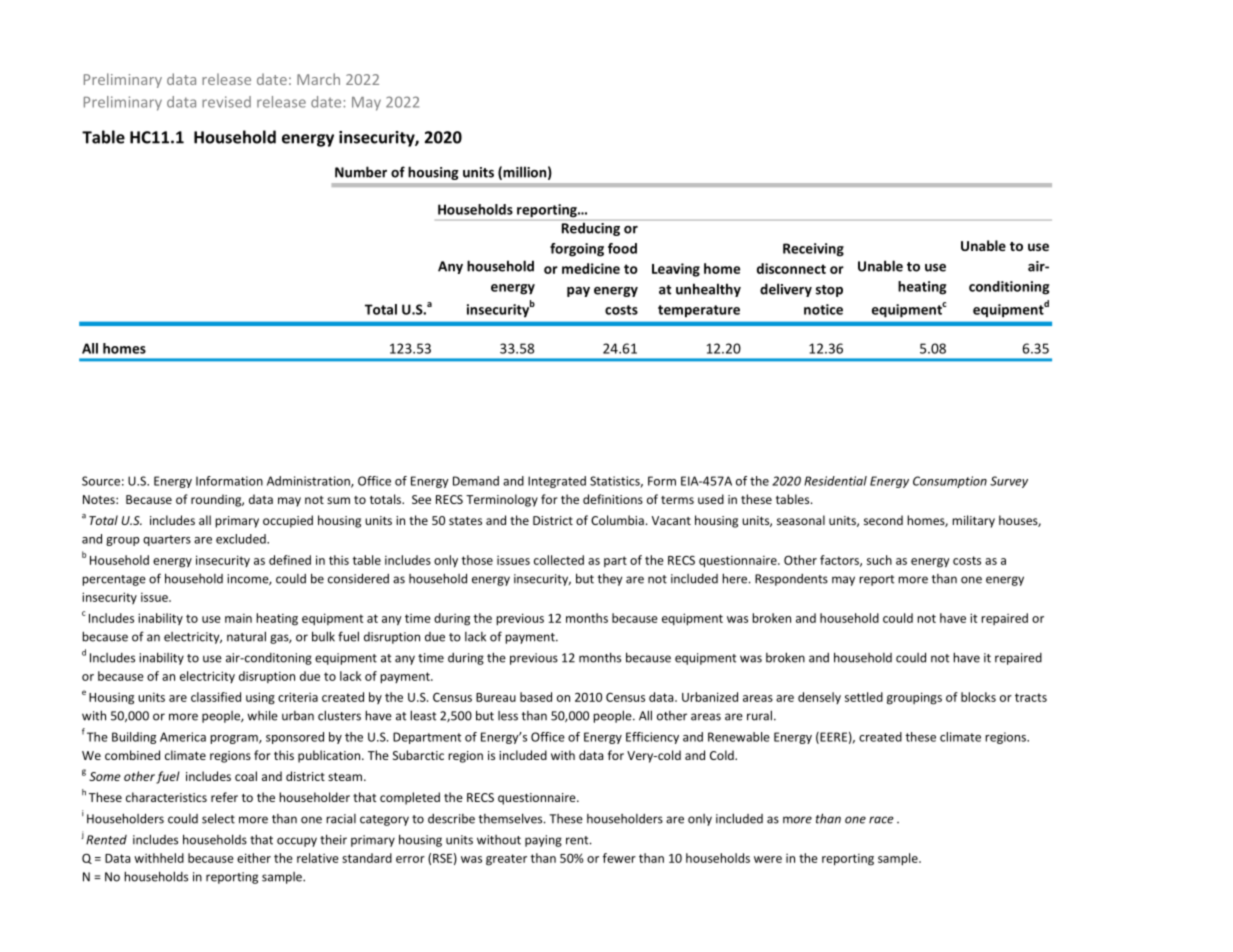  What do you see at coordinates (813, 250) in the screenshot?
I see `Receiving` at bounding box center [813, 250].
